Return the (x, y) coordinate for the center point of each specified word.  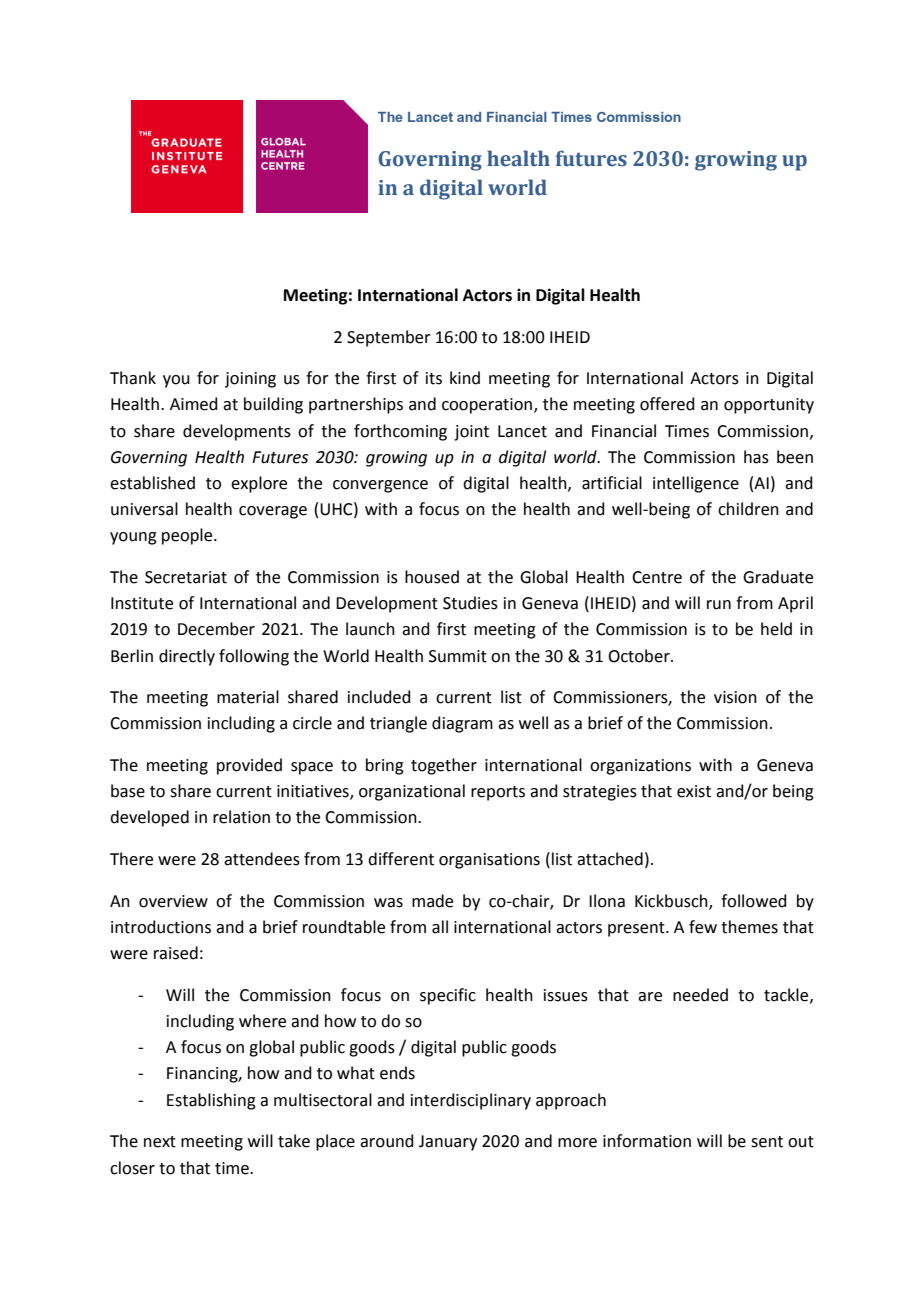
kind (465, 378)
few (703, 927)
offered (667, 404)
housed (432, 577)
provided (249, 766)
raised (176, 953)
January (448, 1143)
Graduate (778, 577)
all (440, 927)
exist (694, 791)
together (444, 766)
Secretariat (186, 577)
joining (250, 380)
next (160, 1142)
